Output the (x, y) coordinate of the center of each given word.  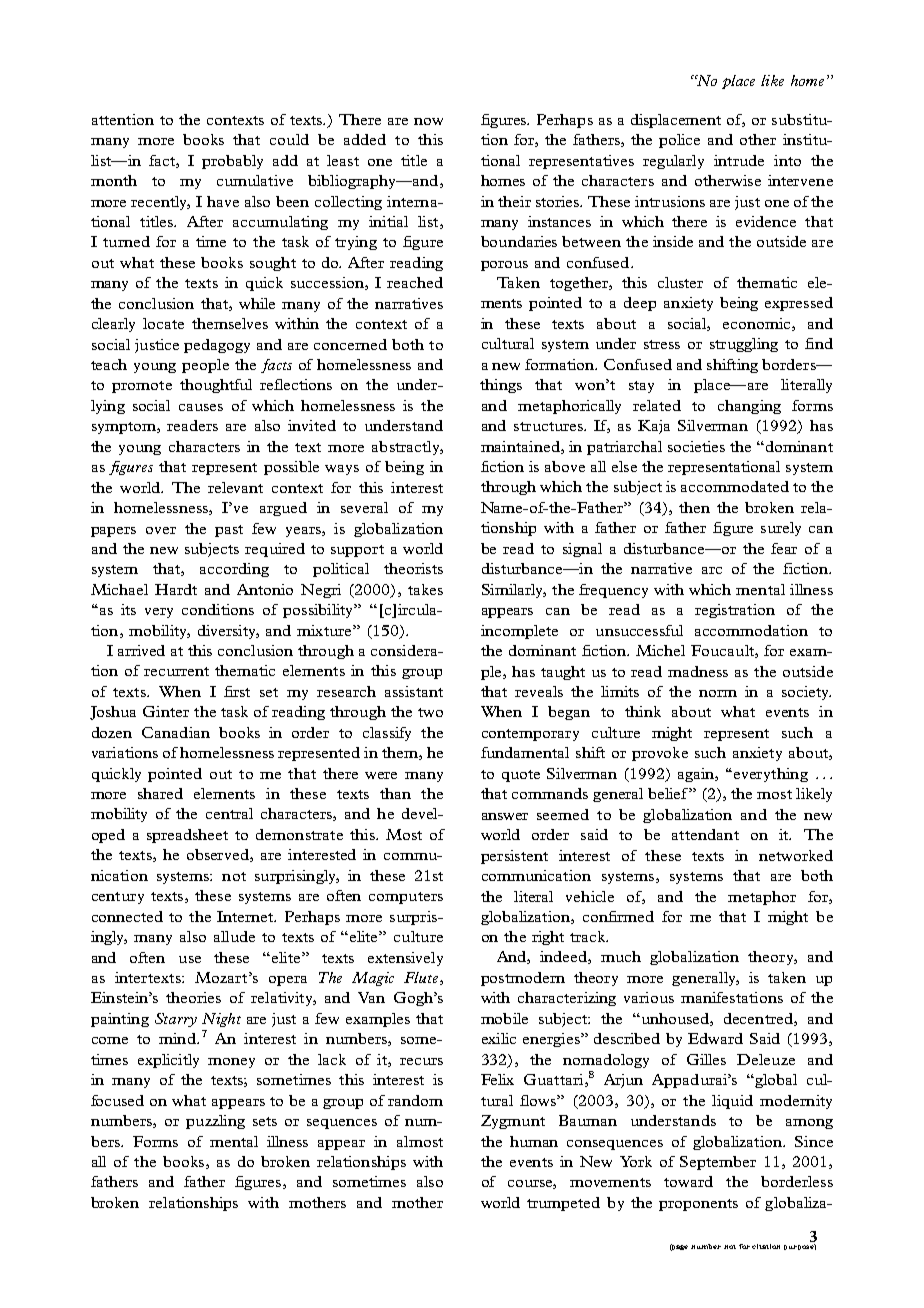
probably (232, 162)
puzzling (215, 1122)
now (428, 121)
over (161, 530)
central (229, 813)
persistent (514, 857)
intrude (739, 160)
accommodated (735, 486)
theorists (413, 568)
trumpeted (563, 1204)
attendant (705, 834)
